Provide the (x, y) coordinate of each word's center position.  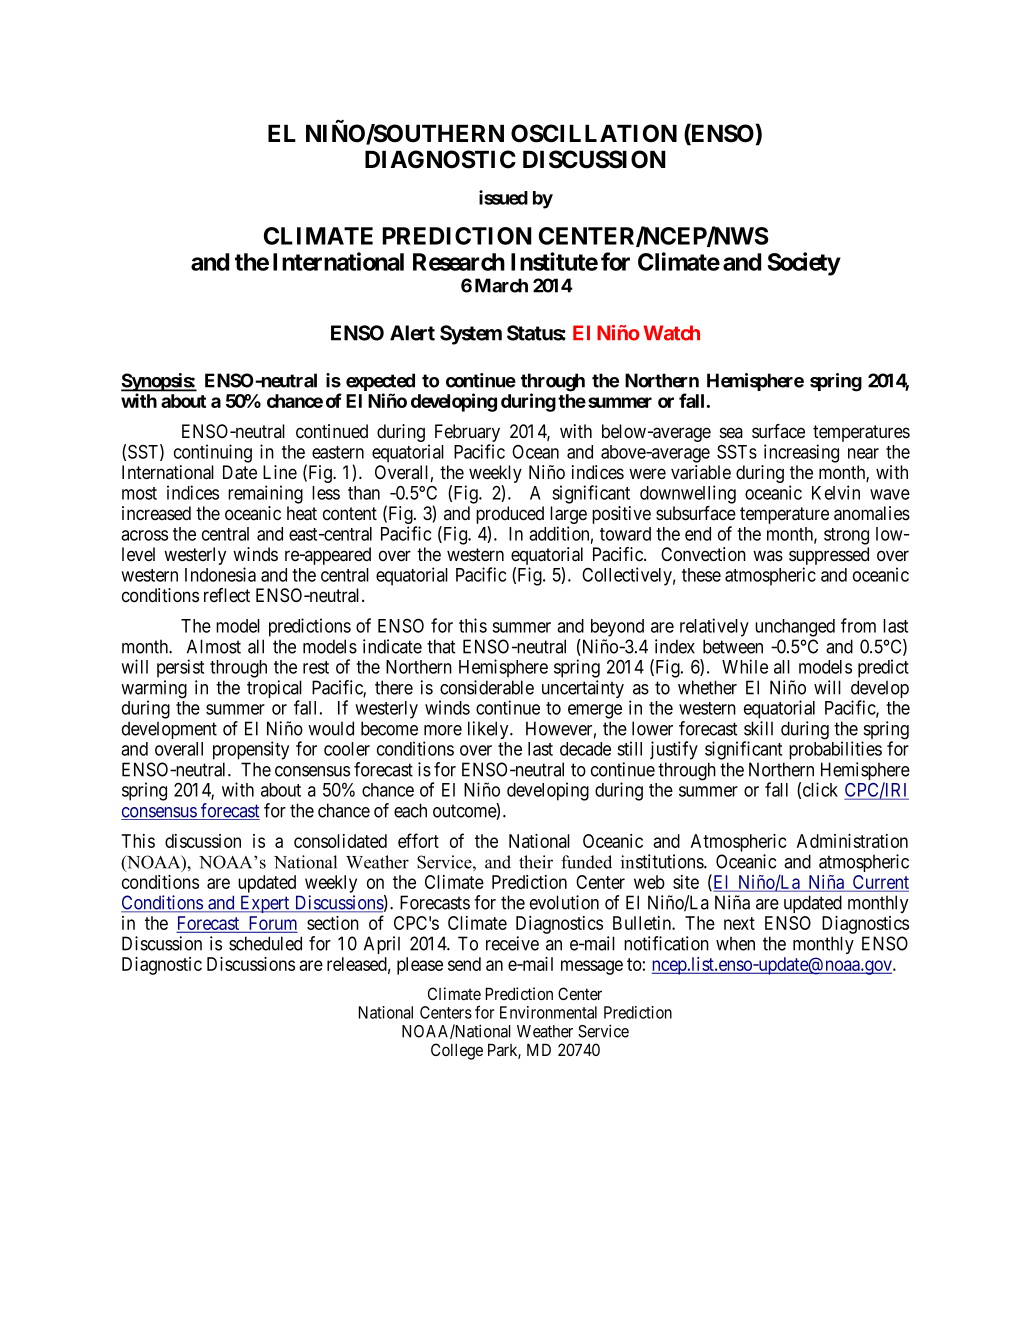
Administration (852, 841)
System (471, 335)
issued (503, 197)
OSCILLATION (594, 133)
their (536, 862)
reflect (227, 595)
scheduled (265, 943)
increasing (801, 453)
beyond (617, 628)
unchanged (795, 628)
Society (804, 264)
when (735, 943)
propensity (251, 750)
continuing (213, 453)
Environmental (548, 1012)
